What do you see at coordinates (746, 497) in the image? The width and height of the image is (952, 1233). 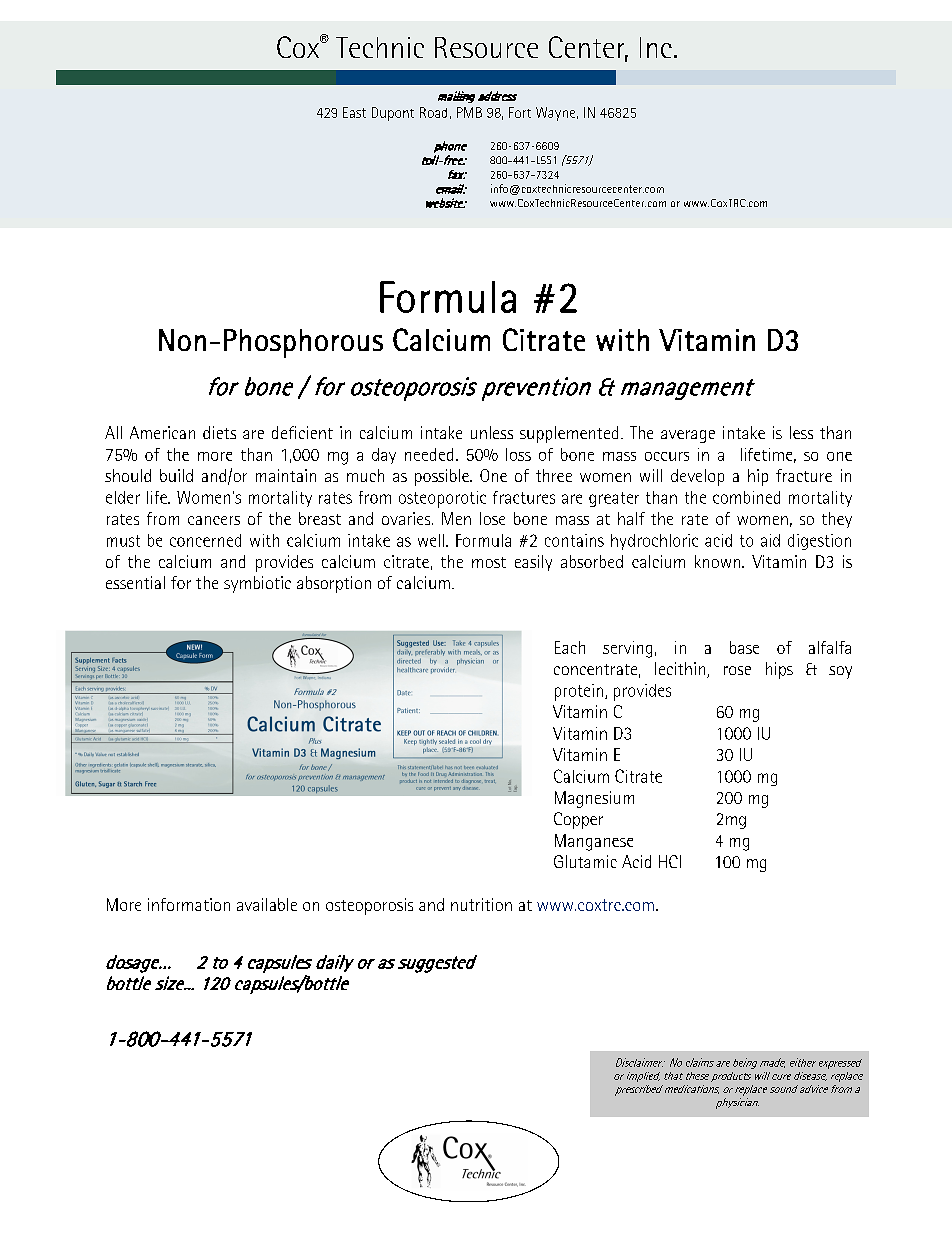 I see `combined` at bounding box center [746, 497].
